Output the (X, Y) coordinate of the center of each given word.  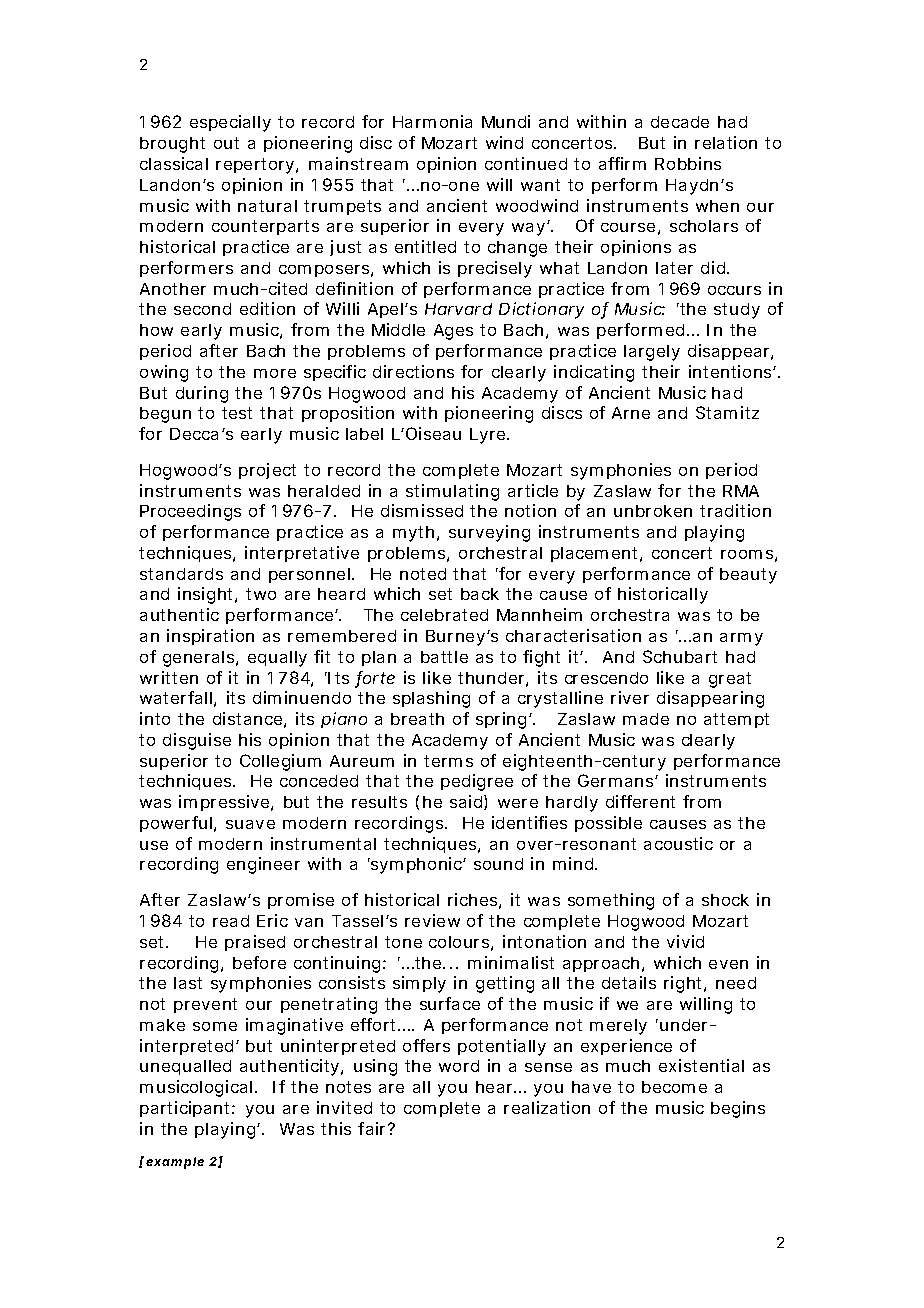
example (175, 1163)
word (459, 1066)
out (226, 143)
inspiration (210, 637)
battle (444, 657)
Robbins (688, 163)
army (741, 639)
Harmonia (432, 121)
